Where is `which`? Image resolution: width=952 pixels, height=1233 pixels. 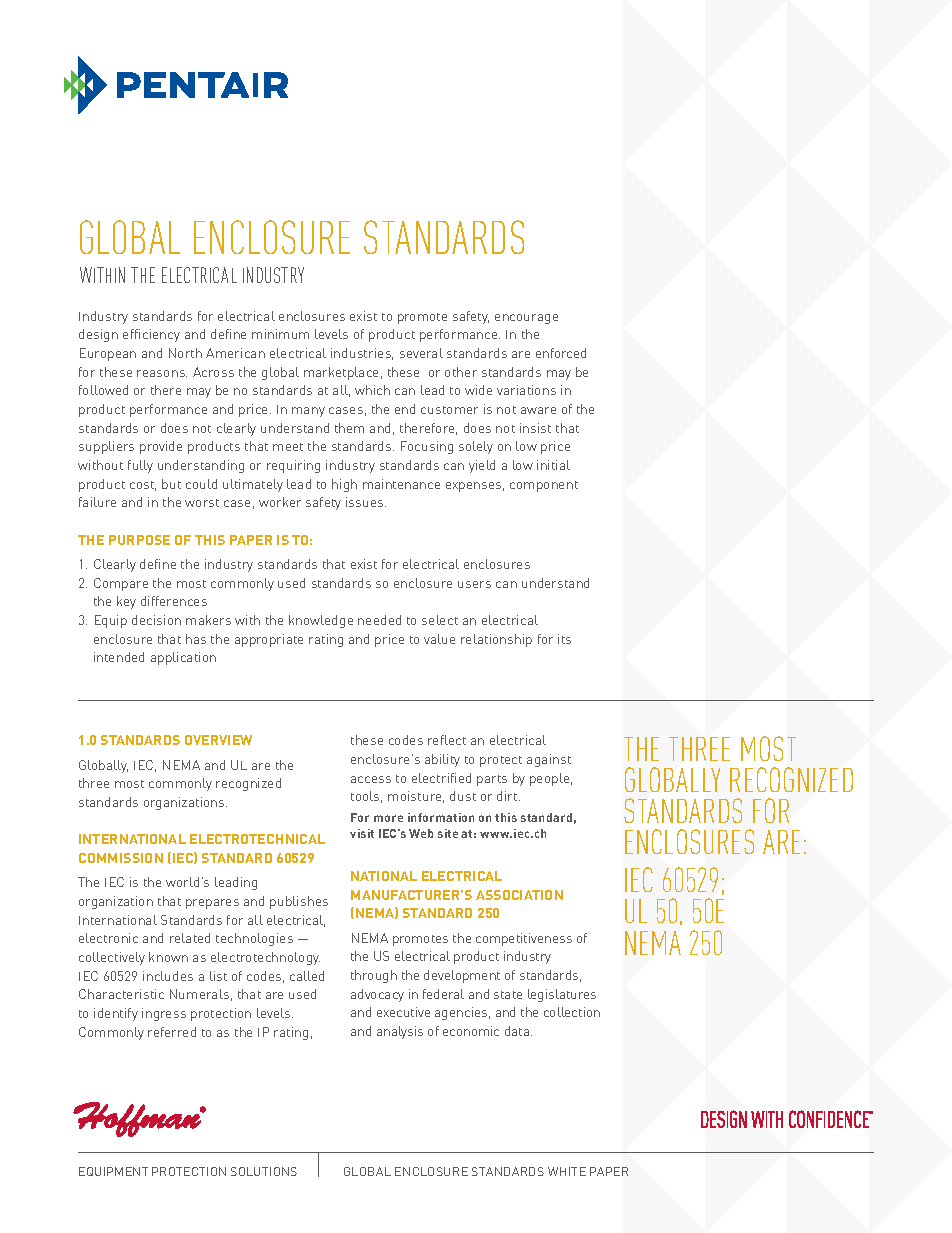
which is located at coordinates (372, 390).
